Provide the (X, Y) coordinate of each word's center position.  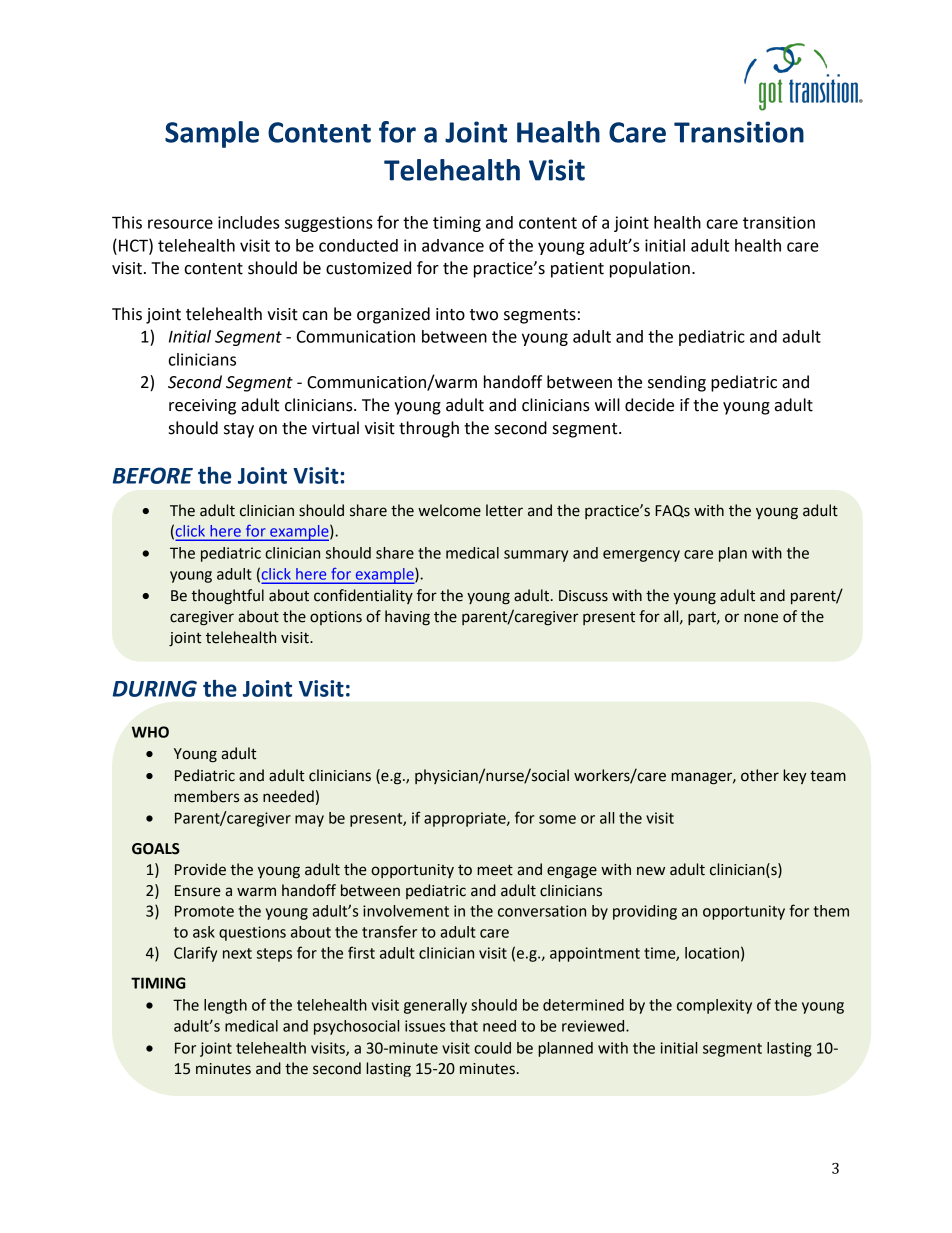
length (225, 1006)
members (206, 796)
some (557, 819)
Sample (212, 134)
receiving (202, 407)
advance (453, 245)
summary (536, 556)
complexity (714, 1006)
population (650, 269)
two (484, 315)
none (761, 618)
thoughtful (227, 597)
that (464, 1026)
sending (677, 383)
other (760, 775)
